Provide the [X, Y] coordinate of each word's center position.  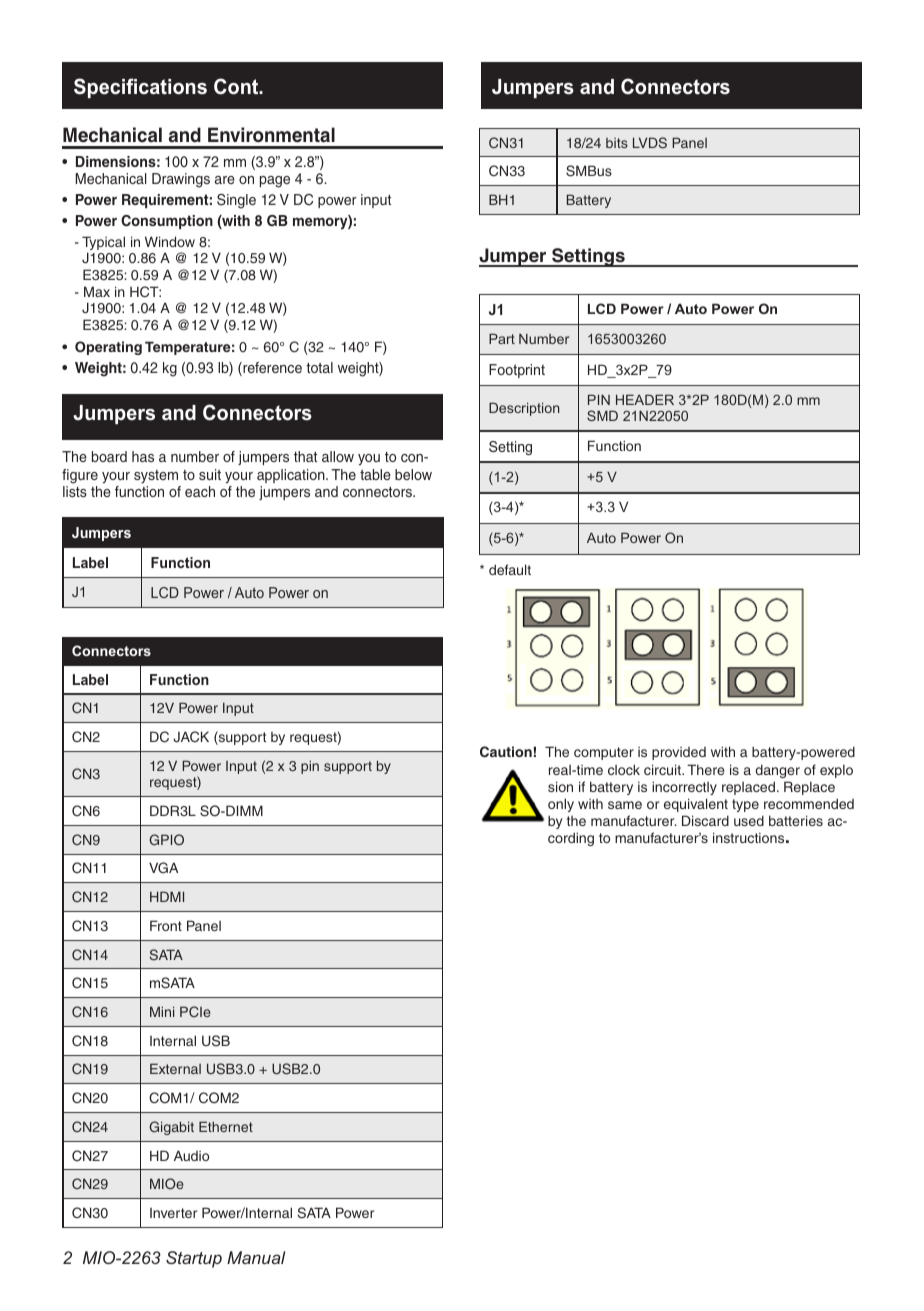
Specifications [140, 88]
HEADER [645, 400]
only [561, 805]
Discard [705, 820]
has [143, 456]
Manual [256, 1257]
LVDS [650, 142]
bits [617, 143]
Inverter [173, 1213]
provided [679, 753]
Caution [506, 752]
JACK [191, 737]
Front [166, 925]
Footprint [517, 371]
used [749, 820]
